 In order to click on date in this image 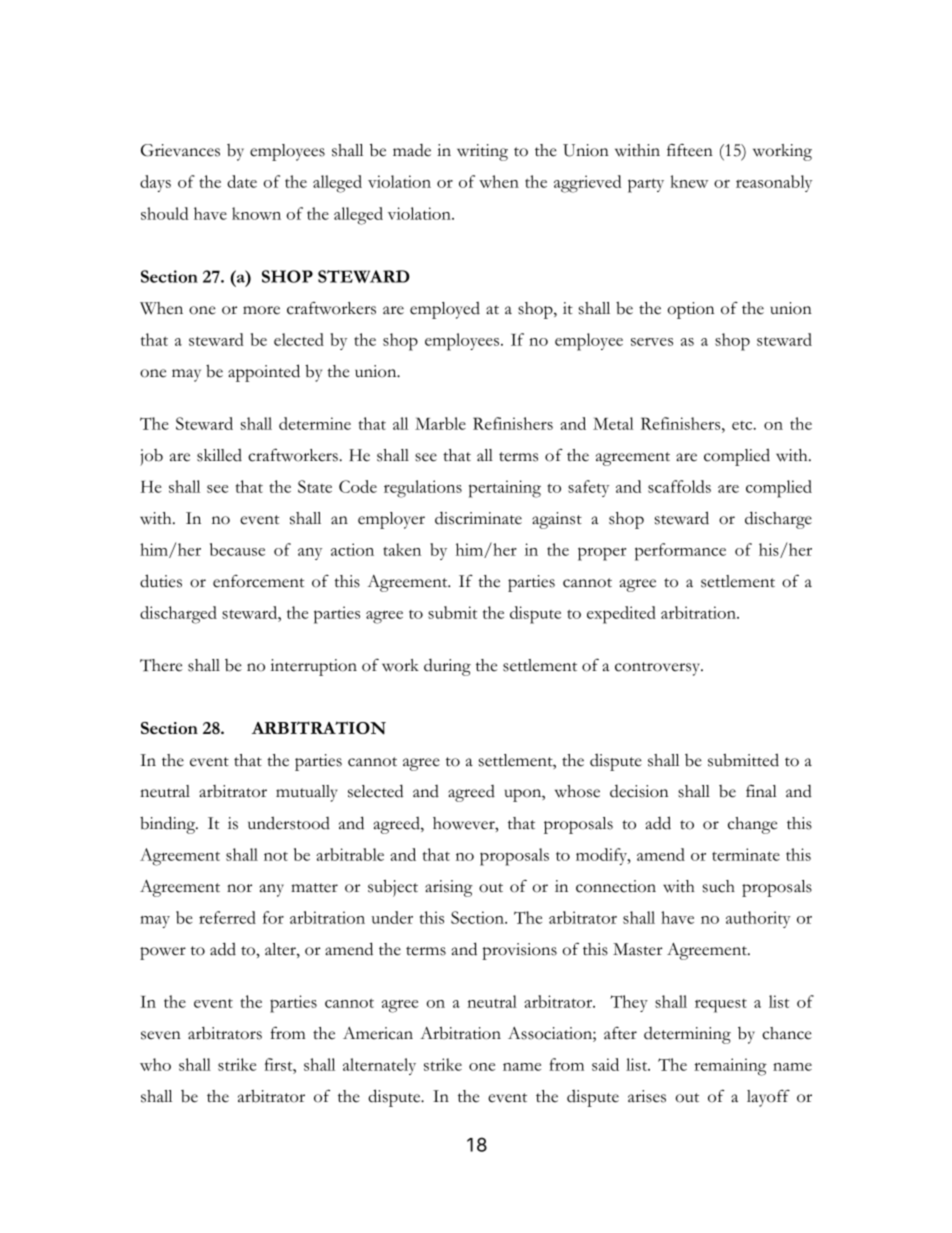, I will do `click(242, 181)`.
